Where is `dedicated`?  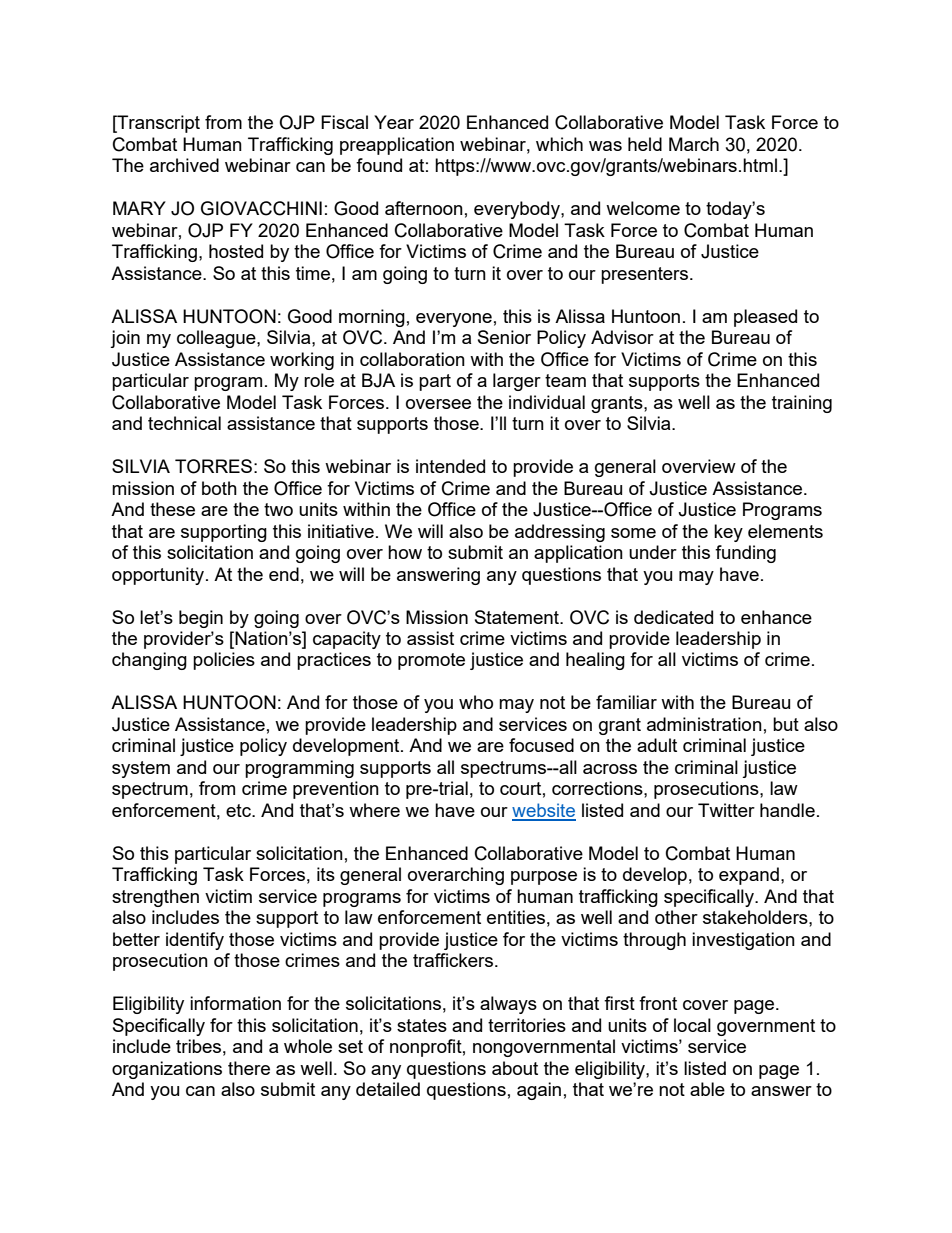
dedicated is located at coordinates (673, 617).
